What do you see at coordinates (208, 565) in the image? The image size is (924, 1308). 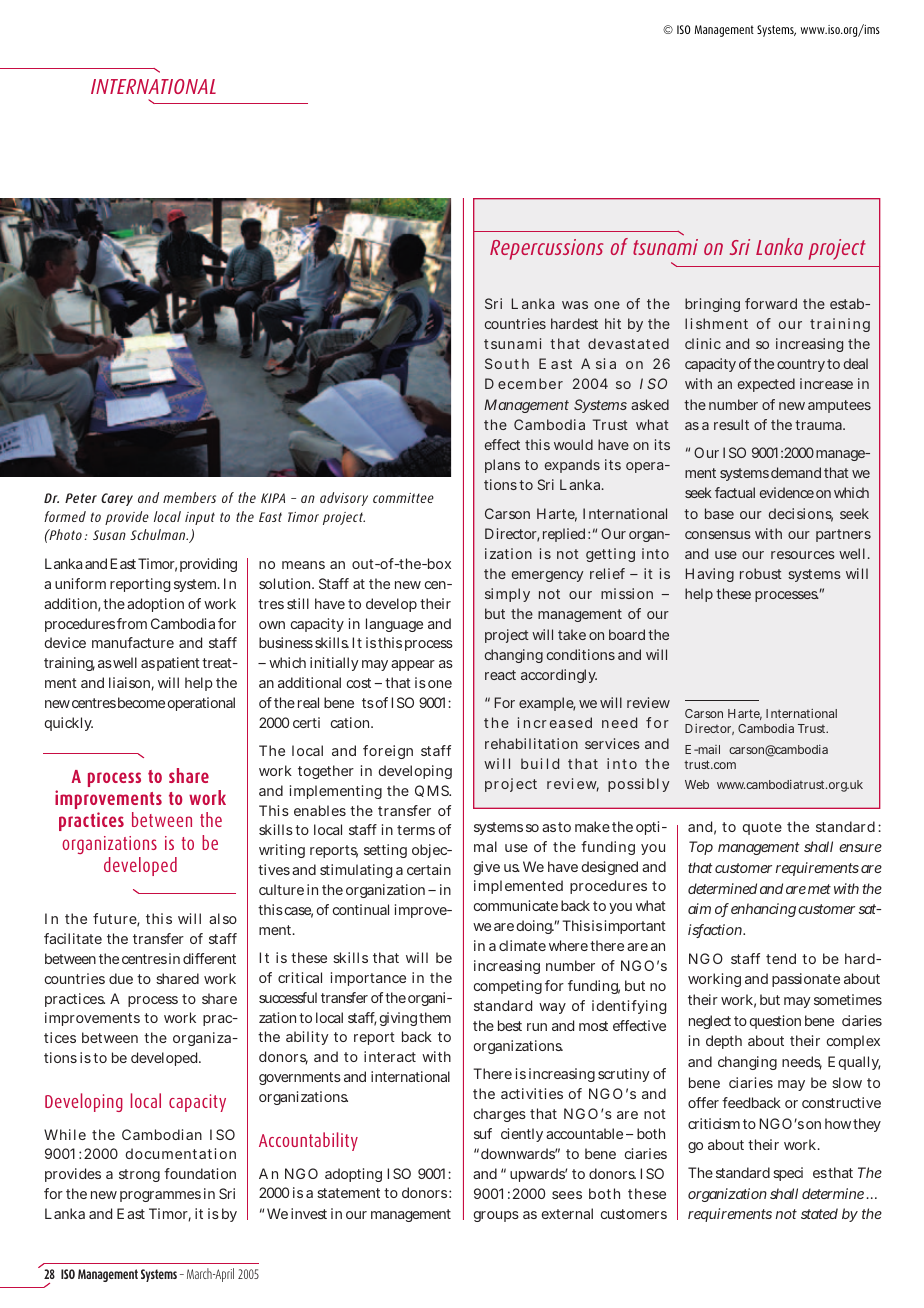 I see `providing` at bounding box center [208, 565].
